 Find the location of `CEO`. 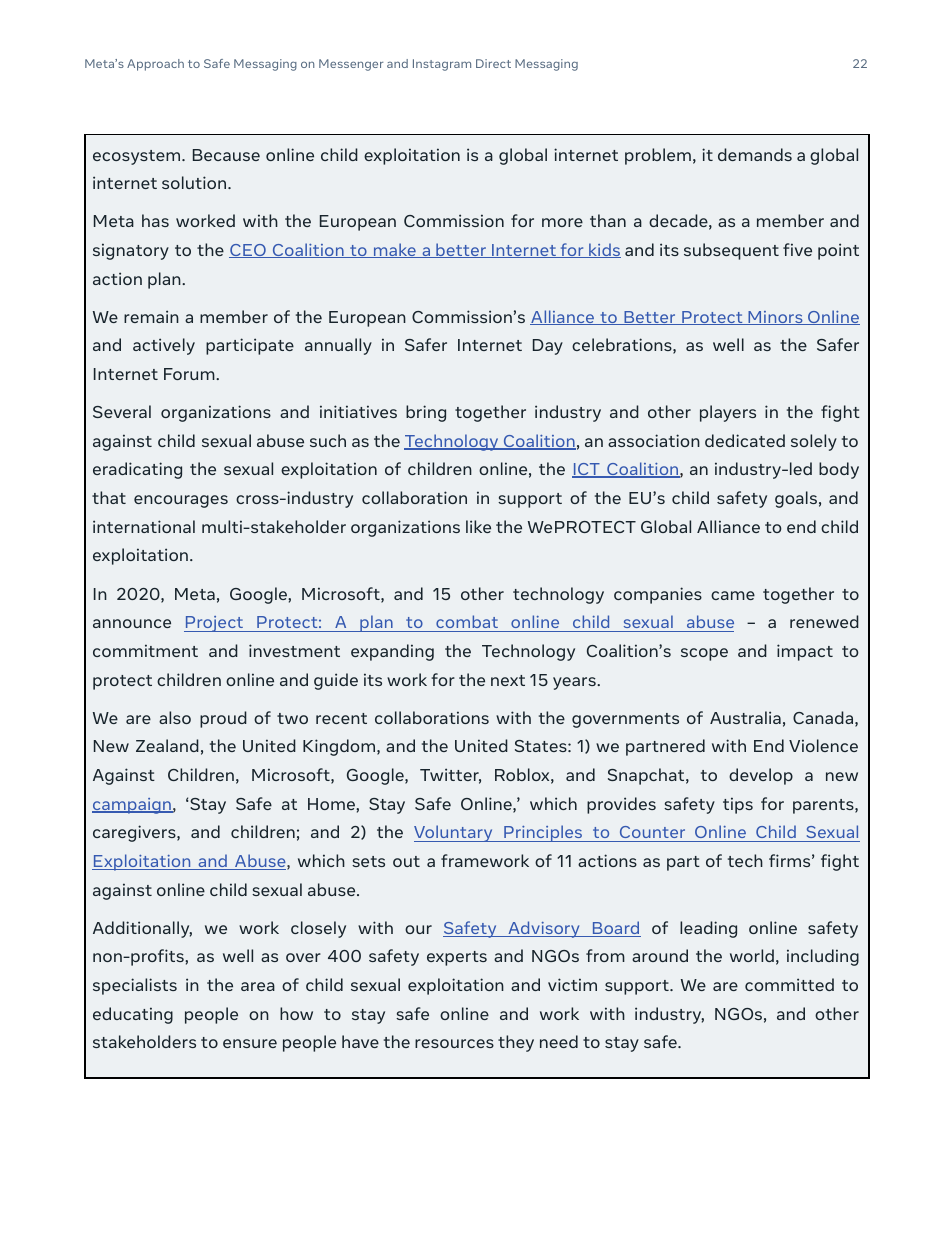

CEO is located at coordinates (248, 251).
